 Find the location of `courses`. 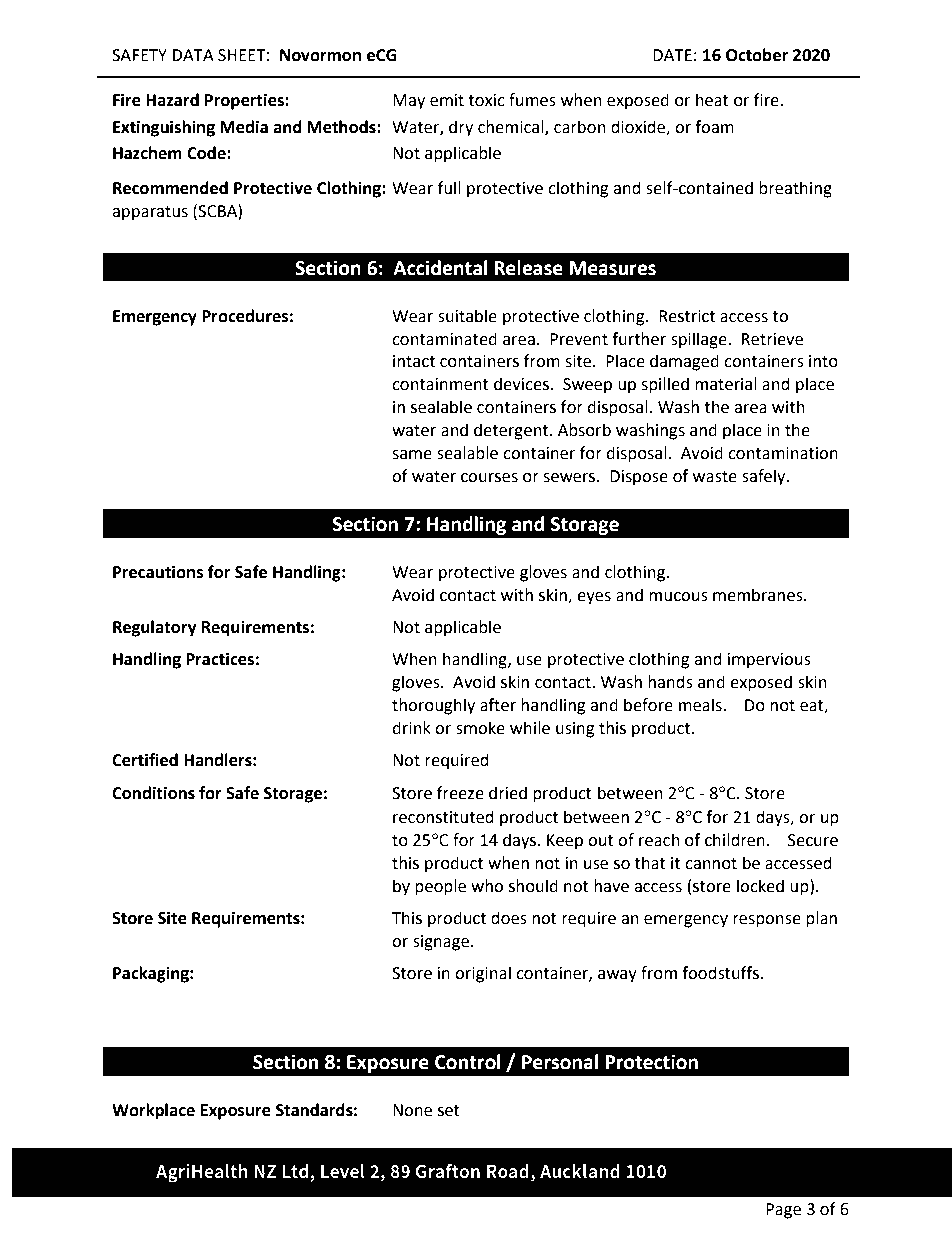

courses is located at coordinates (489, 478).
